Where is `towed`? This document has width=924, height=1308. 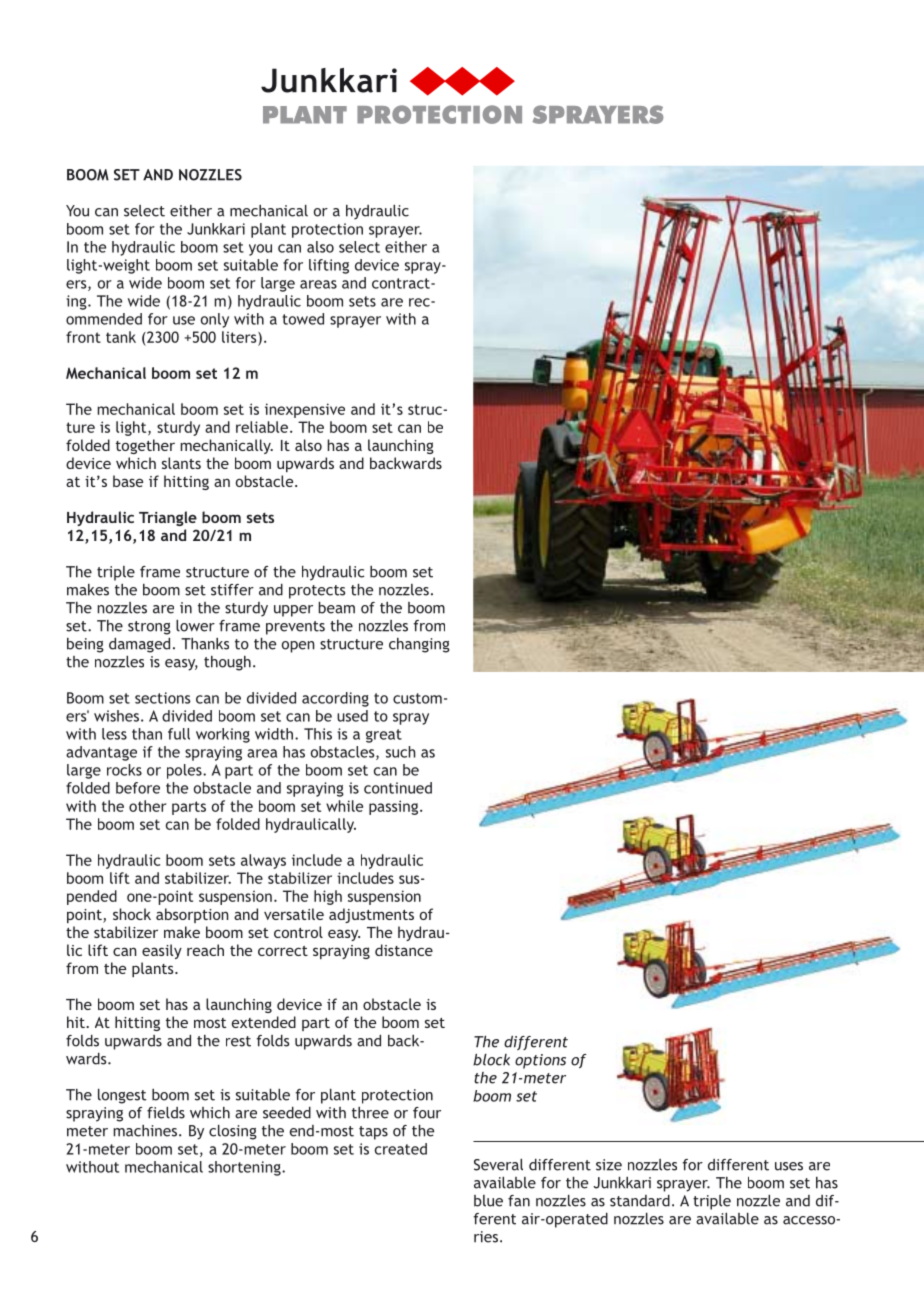 towed is located at coordinates (303, 319).
